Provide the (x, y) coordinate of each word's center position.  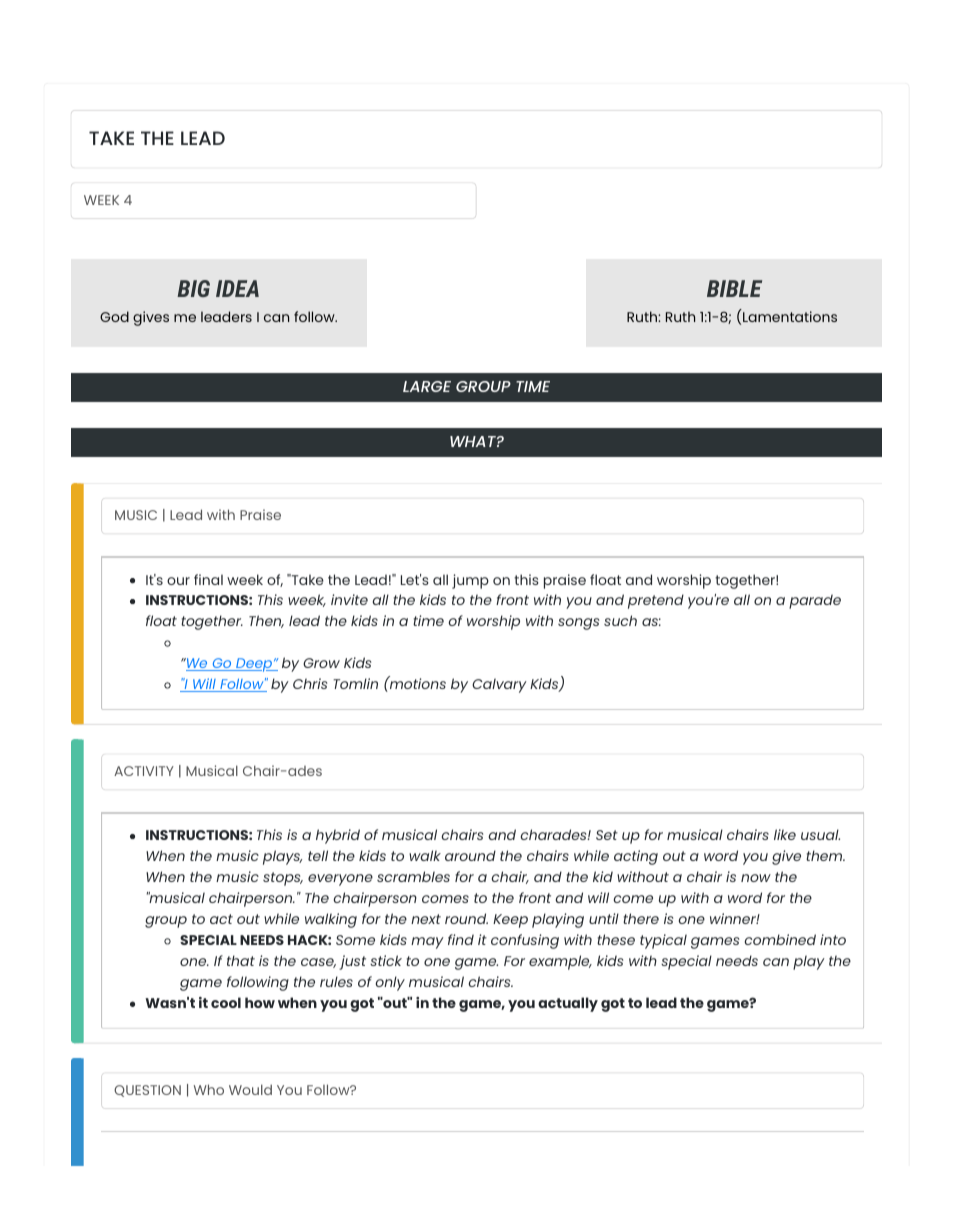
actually (568, 1004)
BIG (193, 288)
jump (470, 581)
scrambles (413, 876)
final (208, 579)
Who (209, 1089)
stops (283, 879)
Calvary (499, 685)
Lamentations (789, 315)
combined (780, 939)
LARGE (427, 386)
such (620, 620)
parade (815, 601)
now (756, 878)
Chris (310, 683)
